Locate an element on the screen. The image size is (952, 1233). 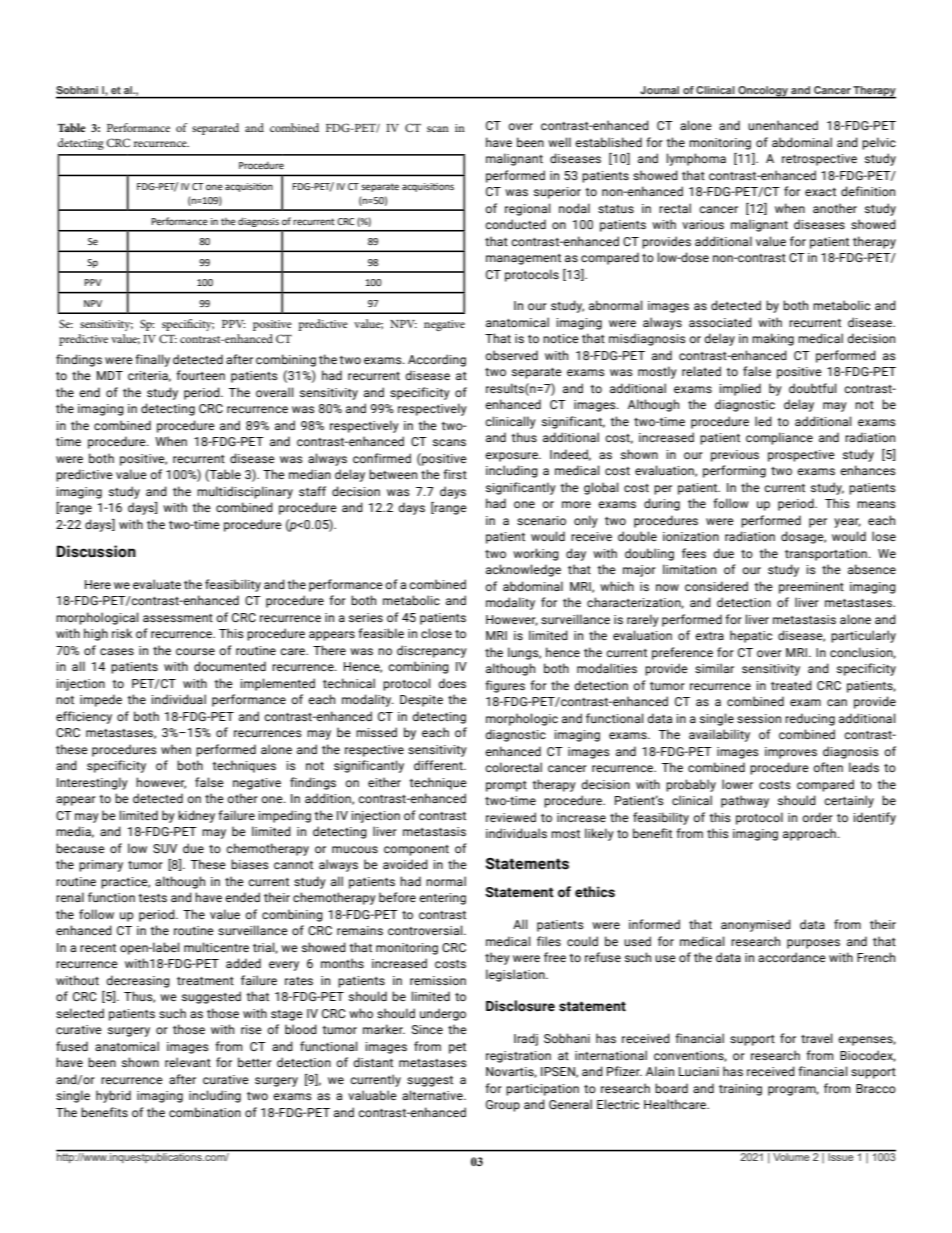
different is located at coordinates (439, 765).
